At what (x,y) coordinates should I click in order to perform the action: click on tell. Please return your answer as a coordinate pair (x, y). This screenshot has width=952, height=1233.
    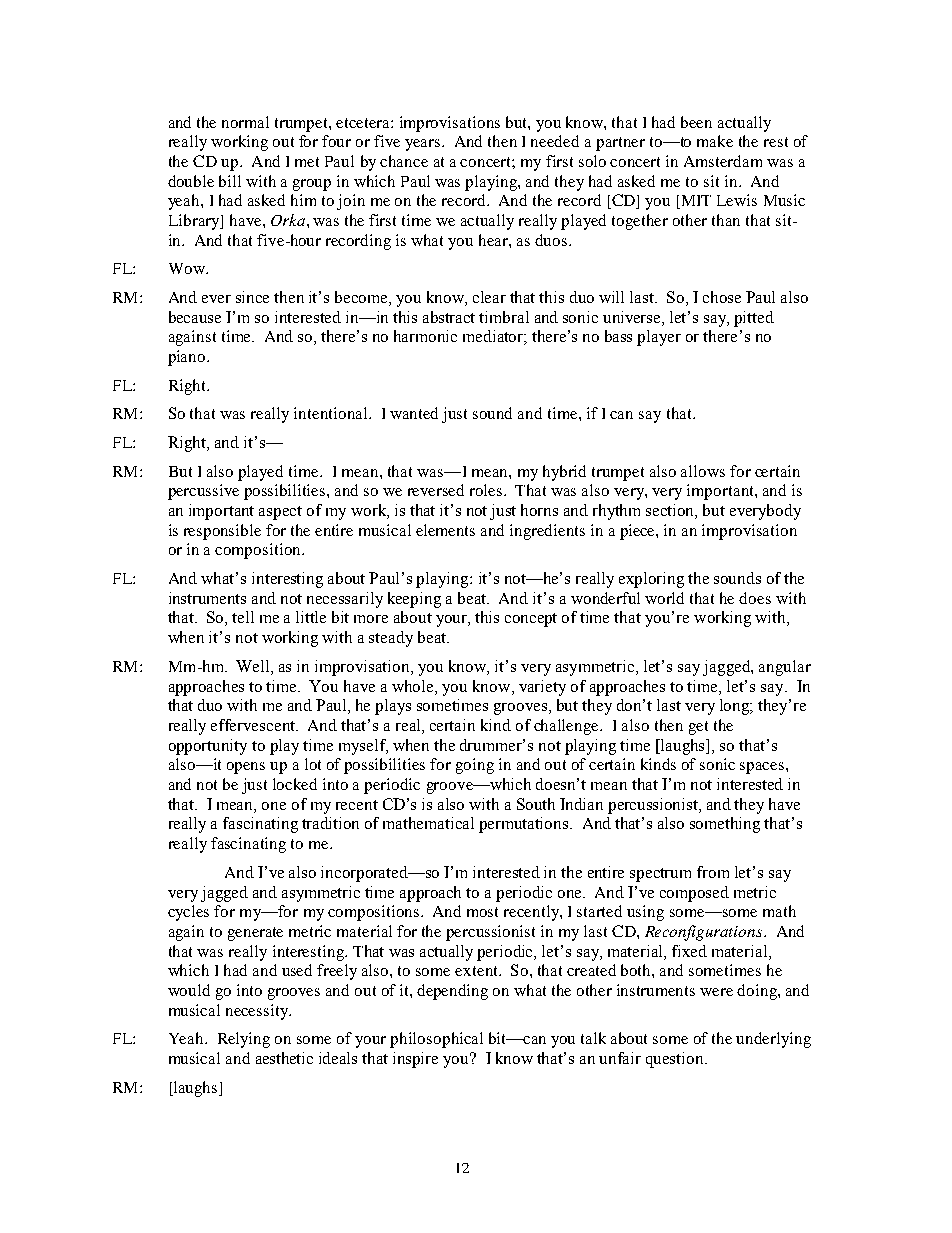
    Looking at the image, I should click on (243, 617).
